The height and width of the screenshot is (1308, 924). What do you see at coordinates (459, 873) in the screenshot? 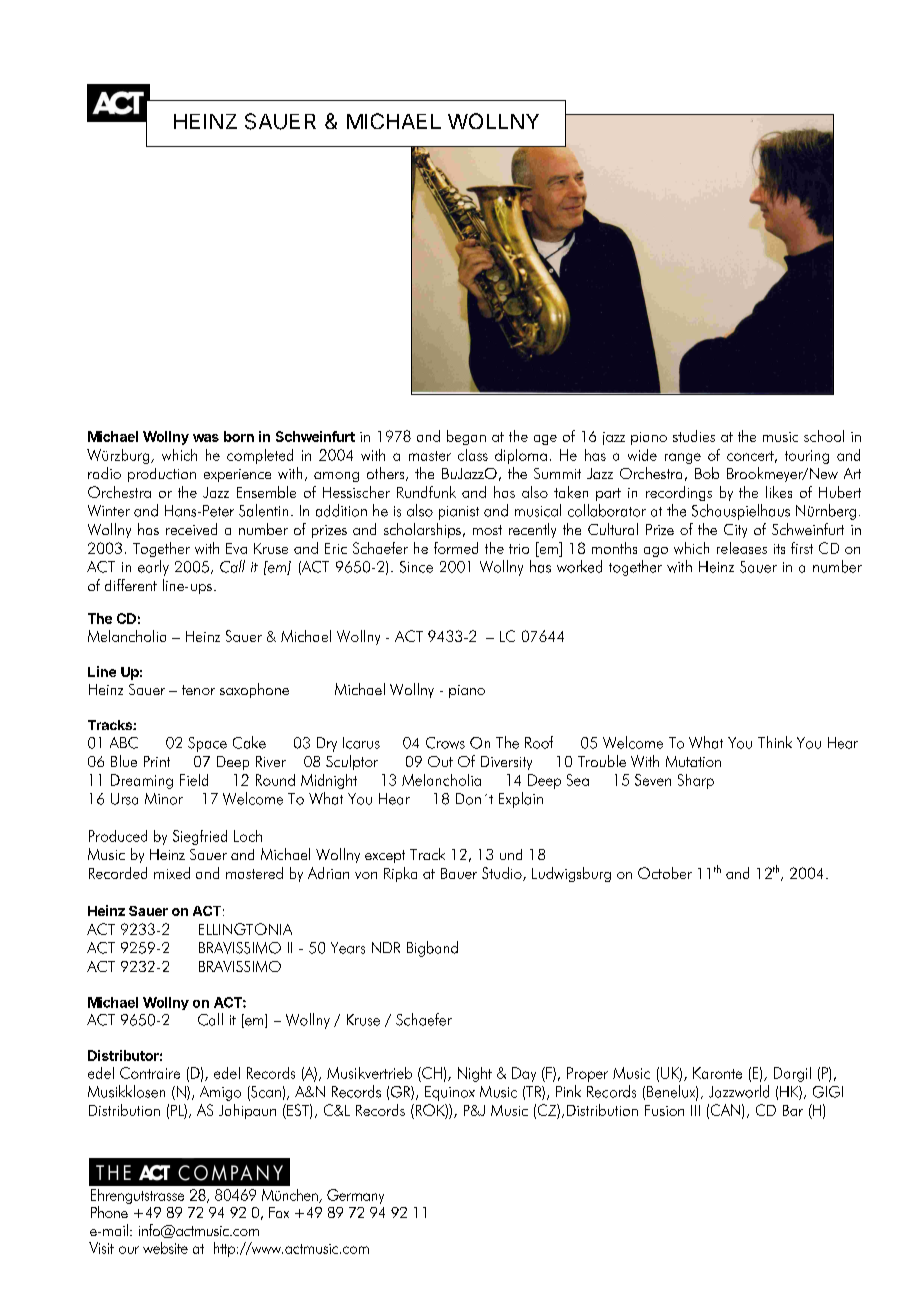
I see `Bauer` at bounding box center [459, 873].
